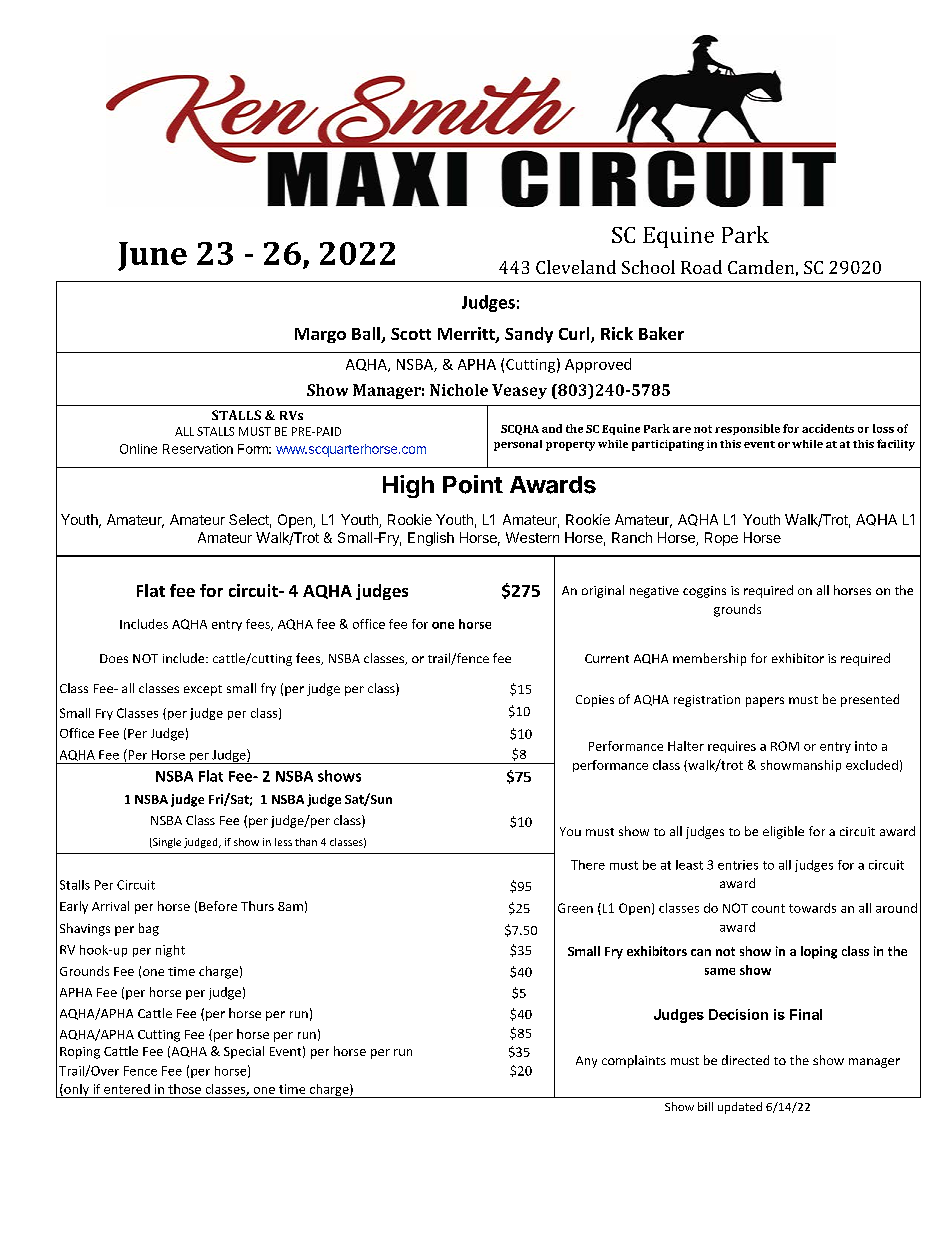 This screenshot has height=1233, width=952. I want to click on Reservation, so click(198, 449).
